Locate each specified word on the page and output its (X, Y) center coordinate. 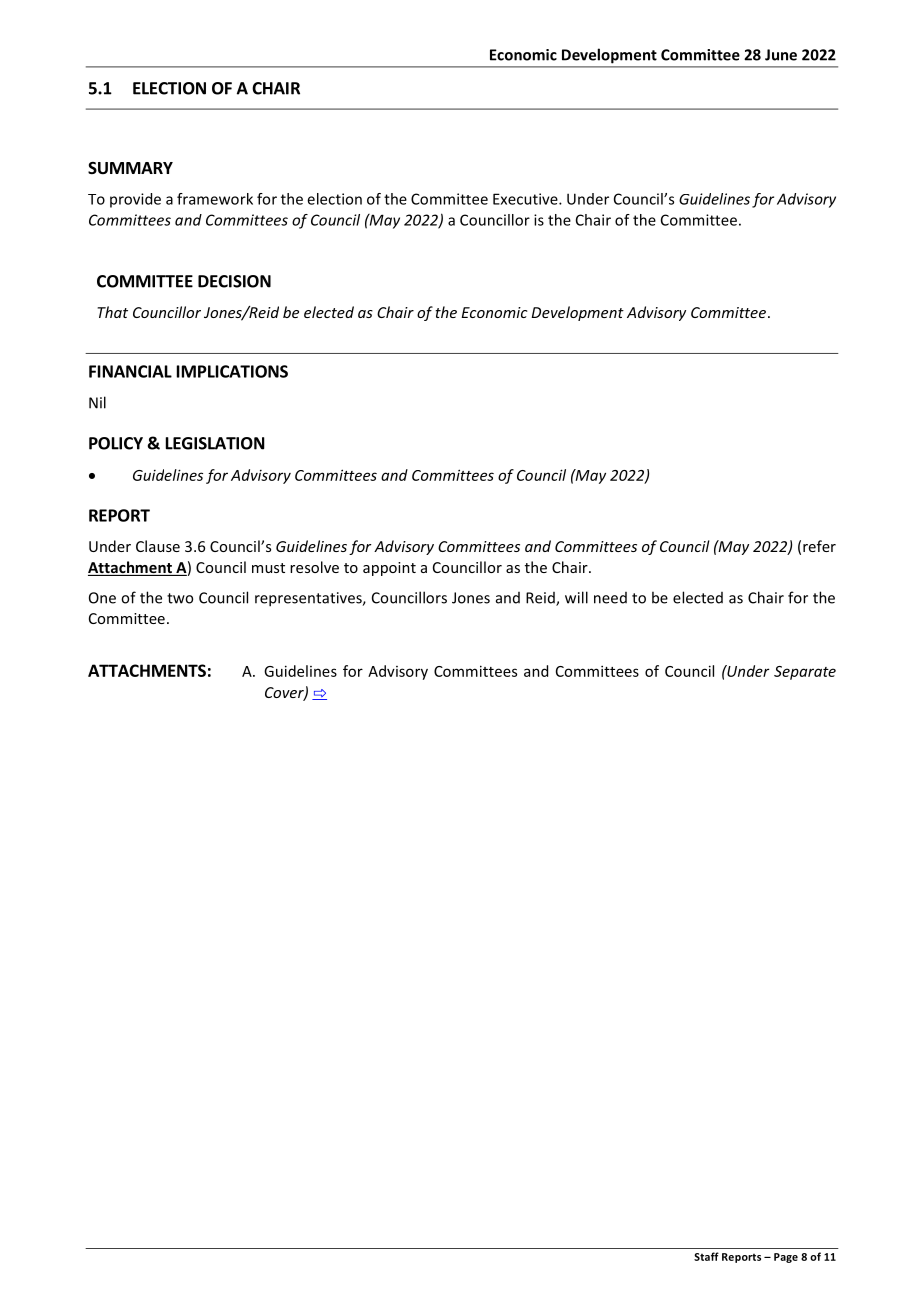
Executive (526, 199)
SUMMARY (130, 168)
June (781, 55)
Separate (805, 673)
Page (786, 1258)
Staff (706, 1256)
